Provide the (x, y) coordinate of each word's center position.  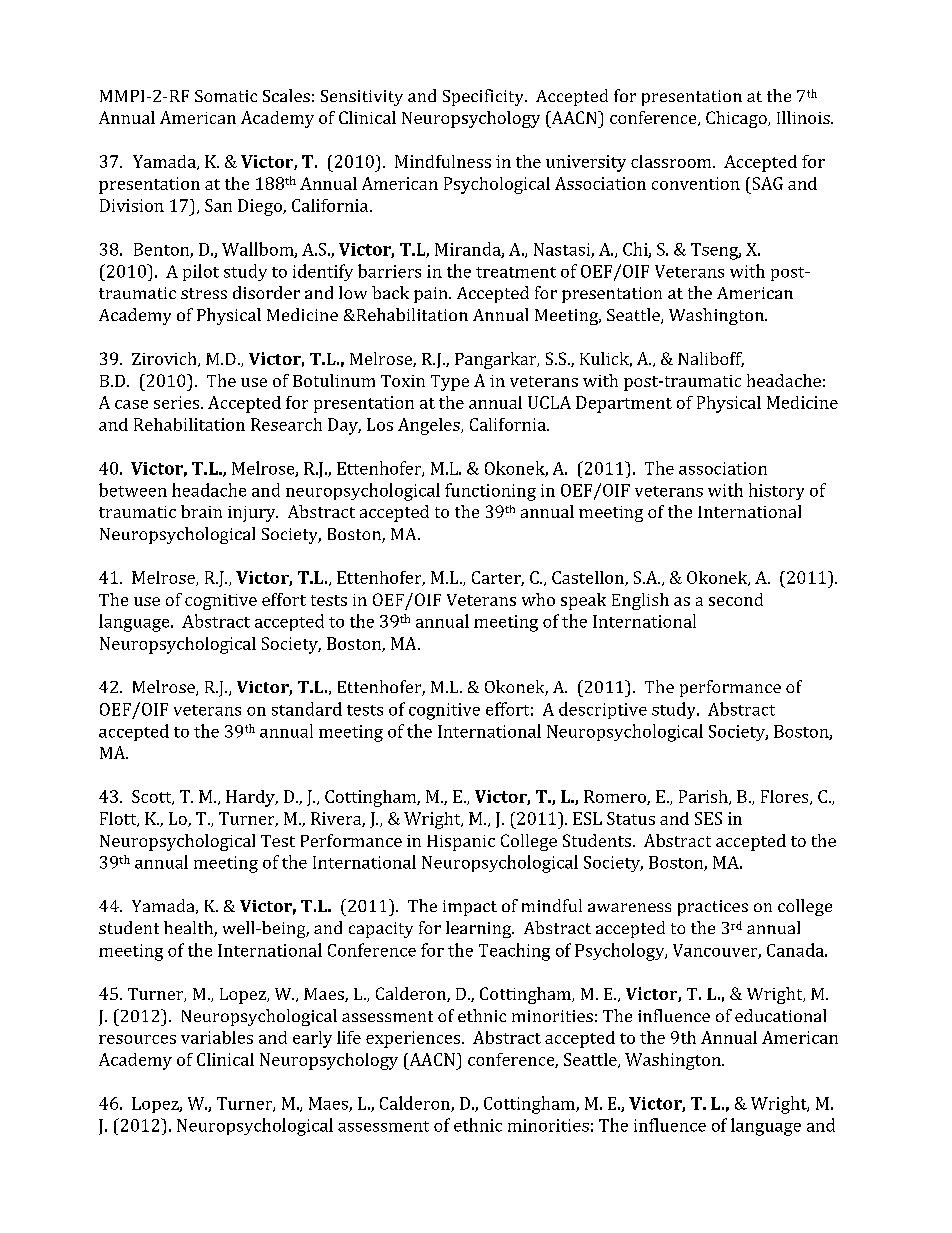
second (736, 599)
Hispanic (461, 843)
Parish (704, 797)
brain (201, 511)
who (538, 599)
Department (624, 404)
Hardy (251, 798)
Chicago (737, 119)
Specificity (484, 97)
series (178, 402)
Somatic (226, 96)
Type (450, 383)
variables (217, 1037)
